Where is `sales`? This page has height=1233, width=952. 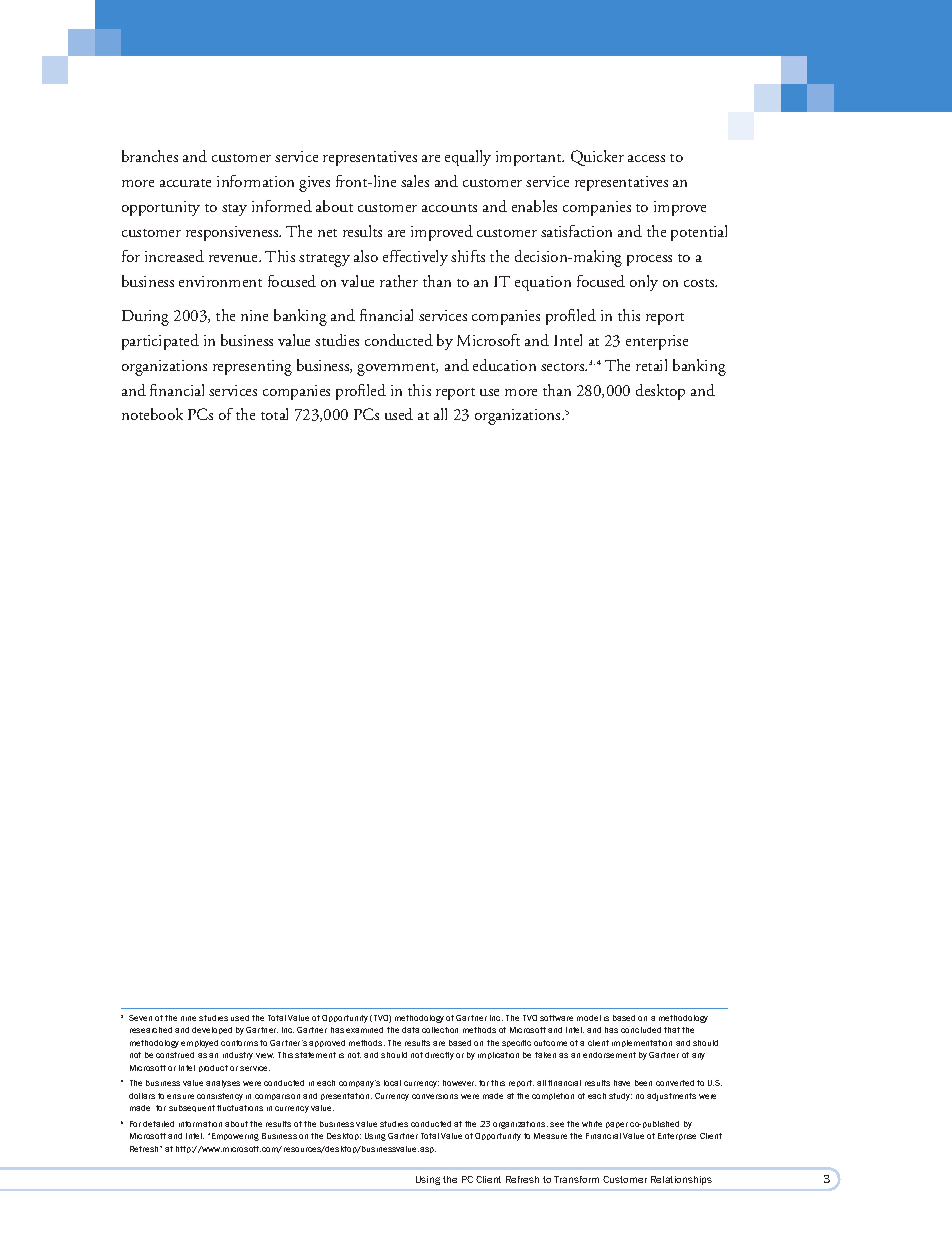
sales is located at coordinates (415, 181).
